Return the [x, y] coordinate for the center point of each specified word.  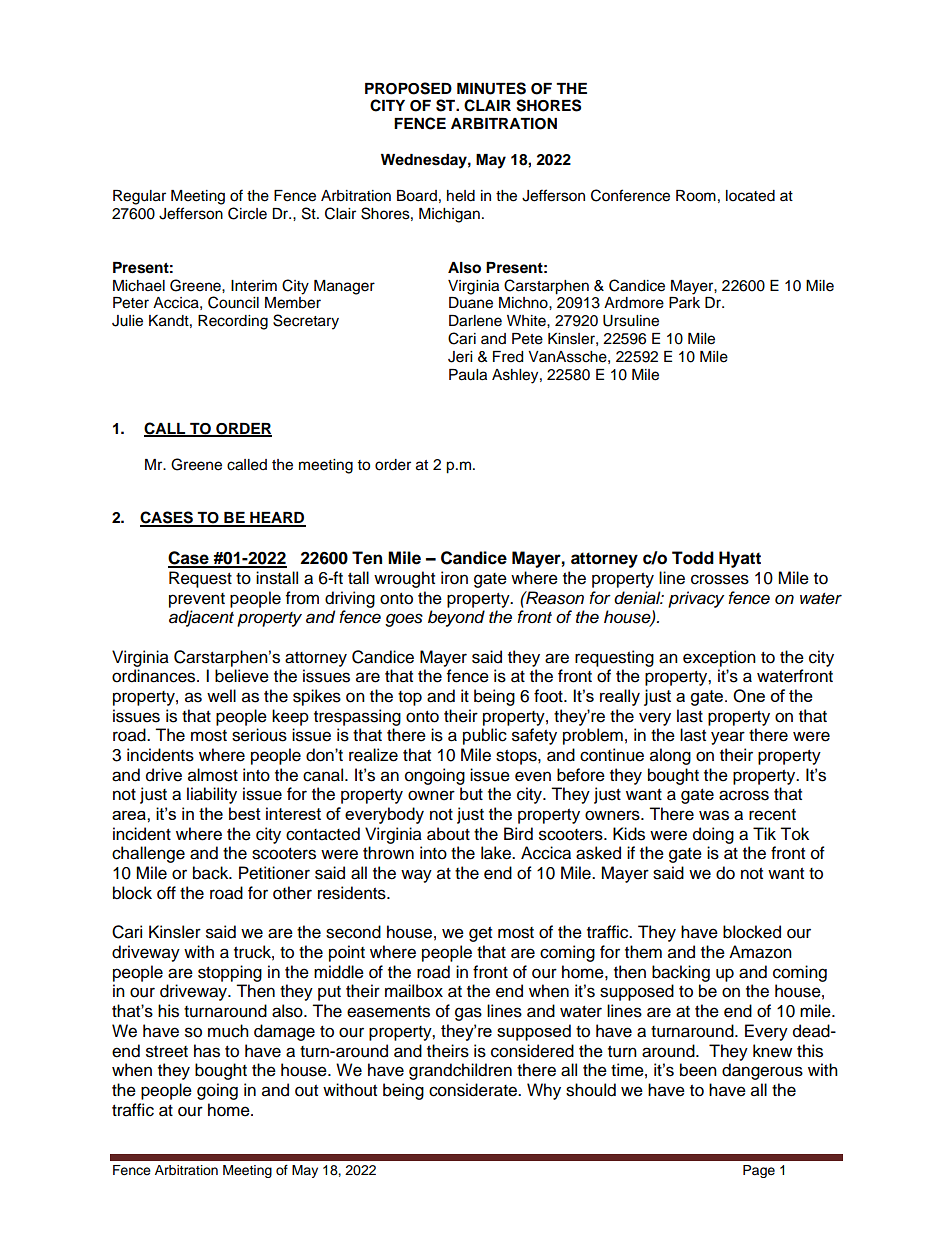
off [166, 893]
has [207, 1051]
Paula [468, 375]
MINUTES [491, 88]
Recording [233, 322]
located [750, 196]
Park [684, 302]
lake [497, 853]
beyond [456, 618]
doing [713, 835]
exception [719, 658]
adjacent [201, 618]
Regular [139, 197]
